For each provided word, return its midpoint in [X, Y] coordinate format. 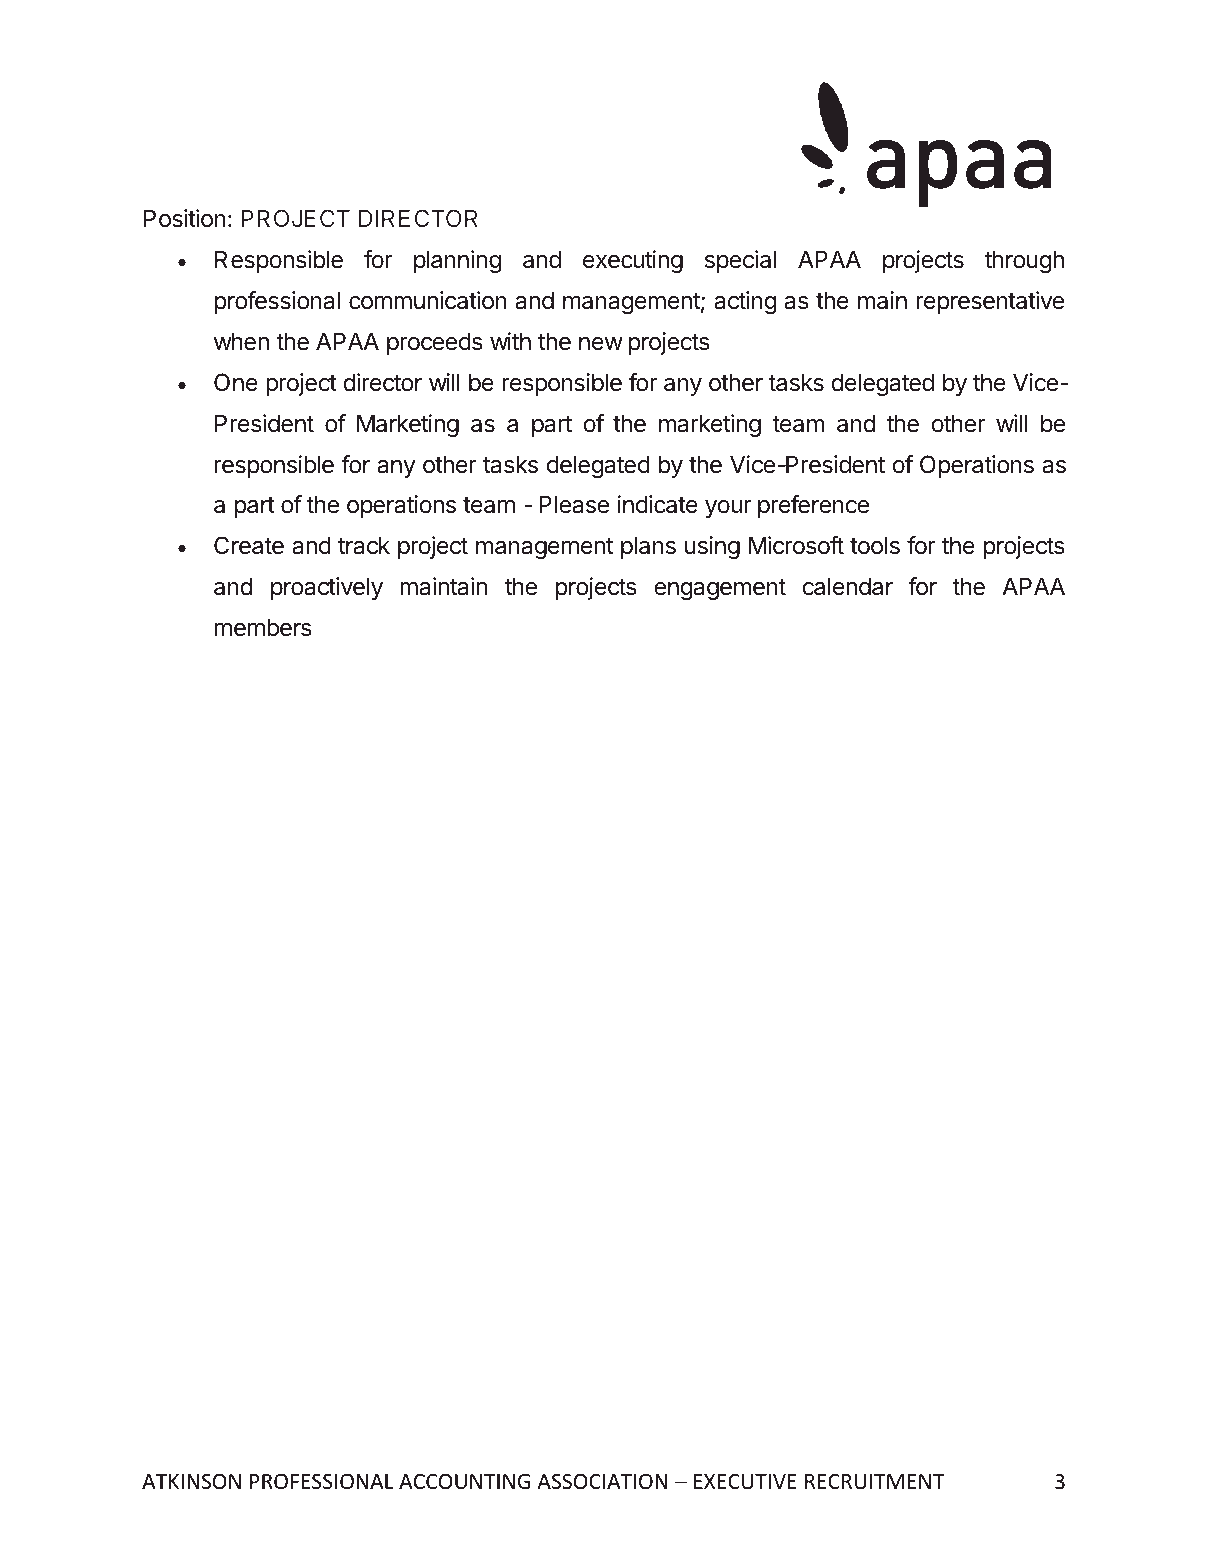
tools [875, 545]
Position [185, 218]
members [263, 627]
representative [990, 302]
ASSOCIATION [602, 1482]
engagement [720, 589]
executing [633, 261]
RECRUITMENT [875, 1482]
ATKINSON [191, 1482]
